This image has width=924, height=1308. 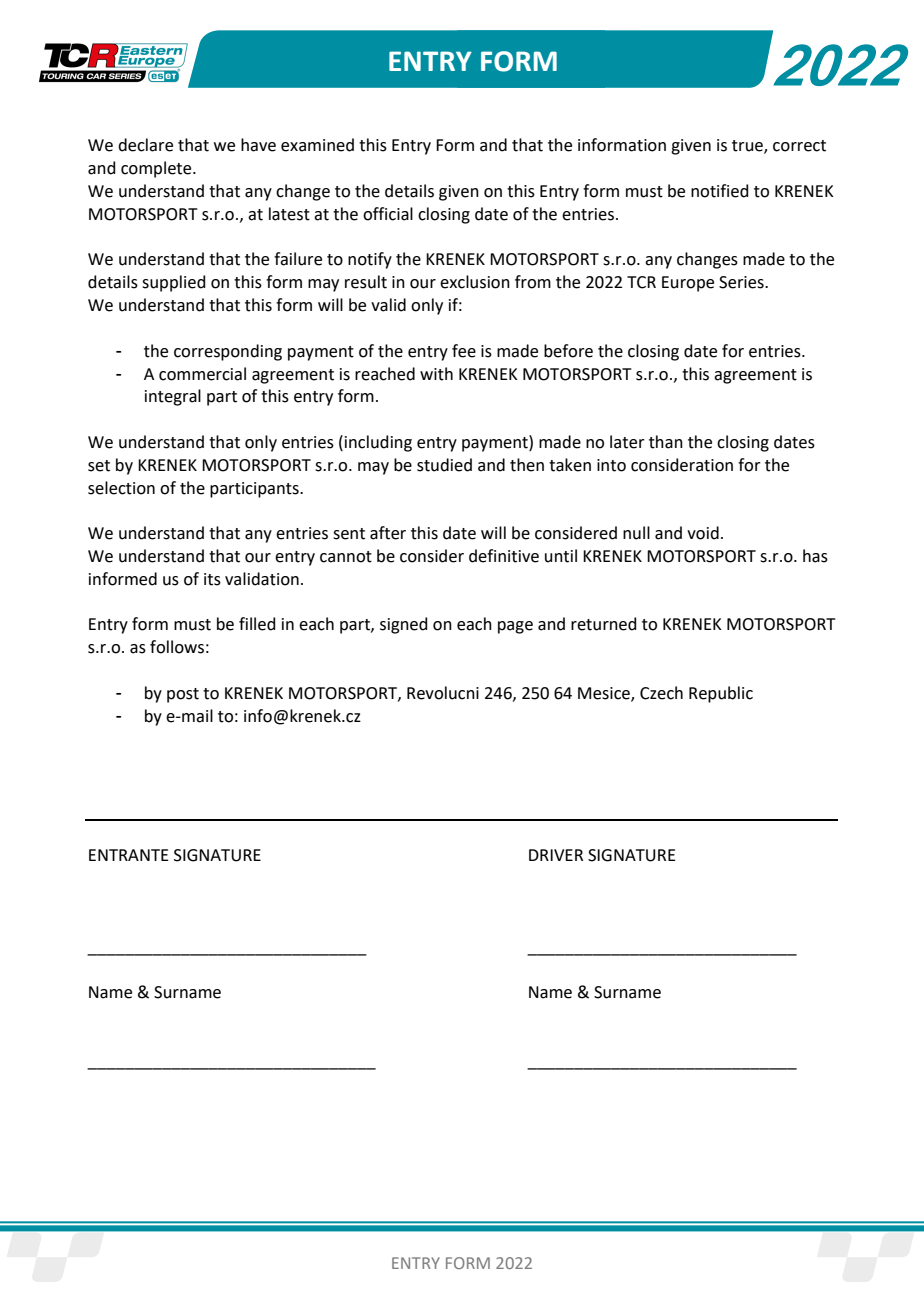 I want to click on post, so click(x=183, y=695).
